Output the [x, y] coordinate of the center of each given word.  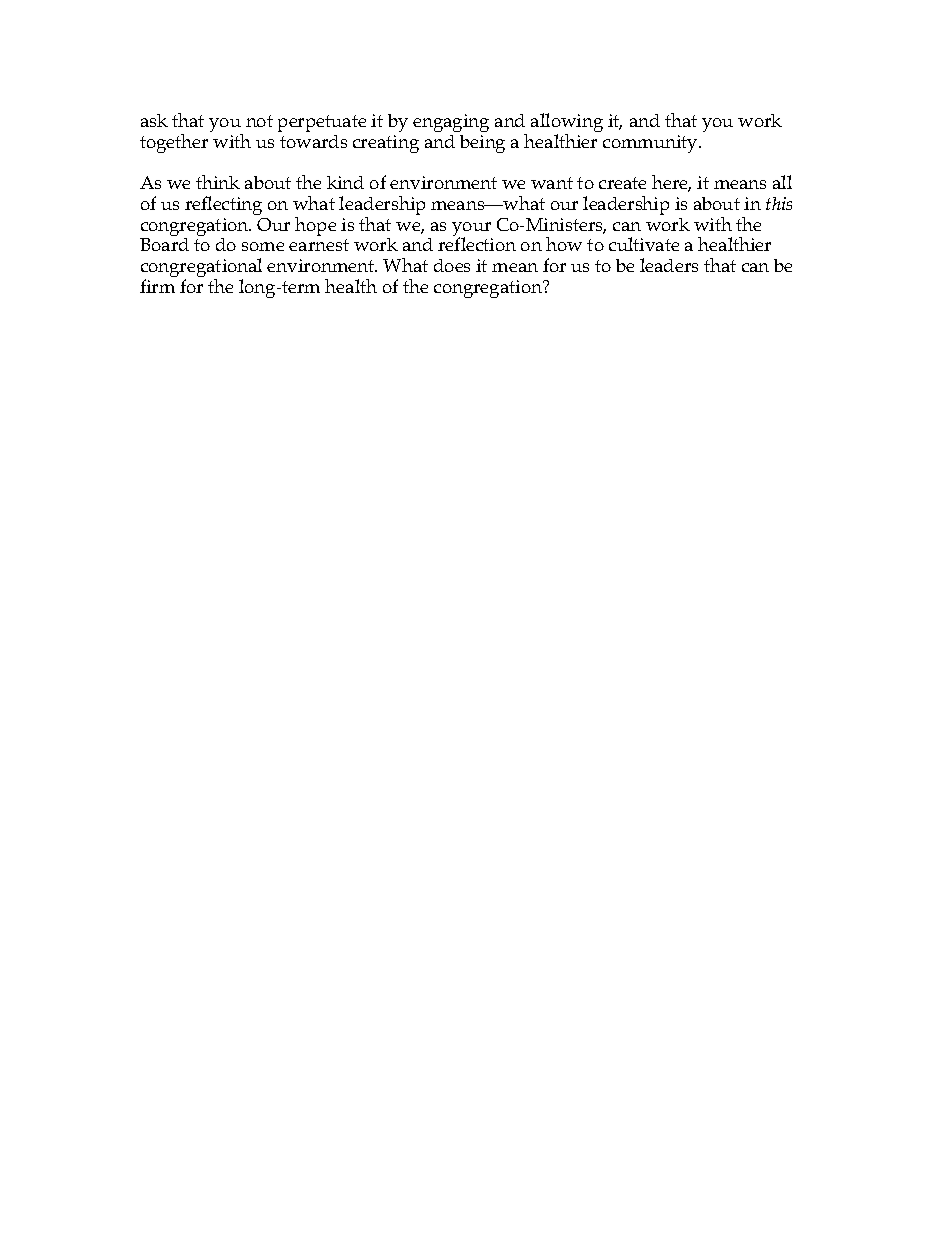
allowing [567, 124]
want [552, 183]
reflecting [223, 205]
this [779, 203]
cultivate [644, 244]
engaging [451, 123]
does [452, 265]
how [564, 244]
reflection [477, 244]
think [218, 182]
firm [157, 286]
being [482, 144]
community [651, 144]
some [263, 246]
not [259, 121]
